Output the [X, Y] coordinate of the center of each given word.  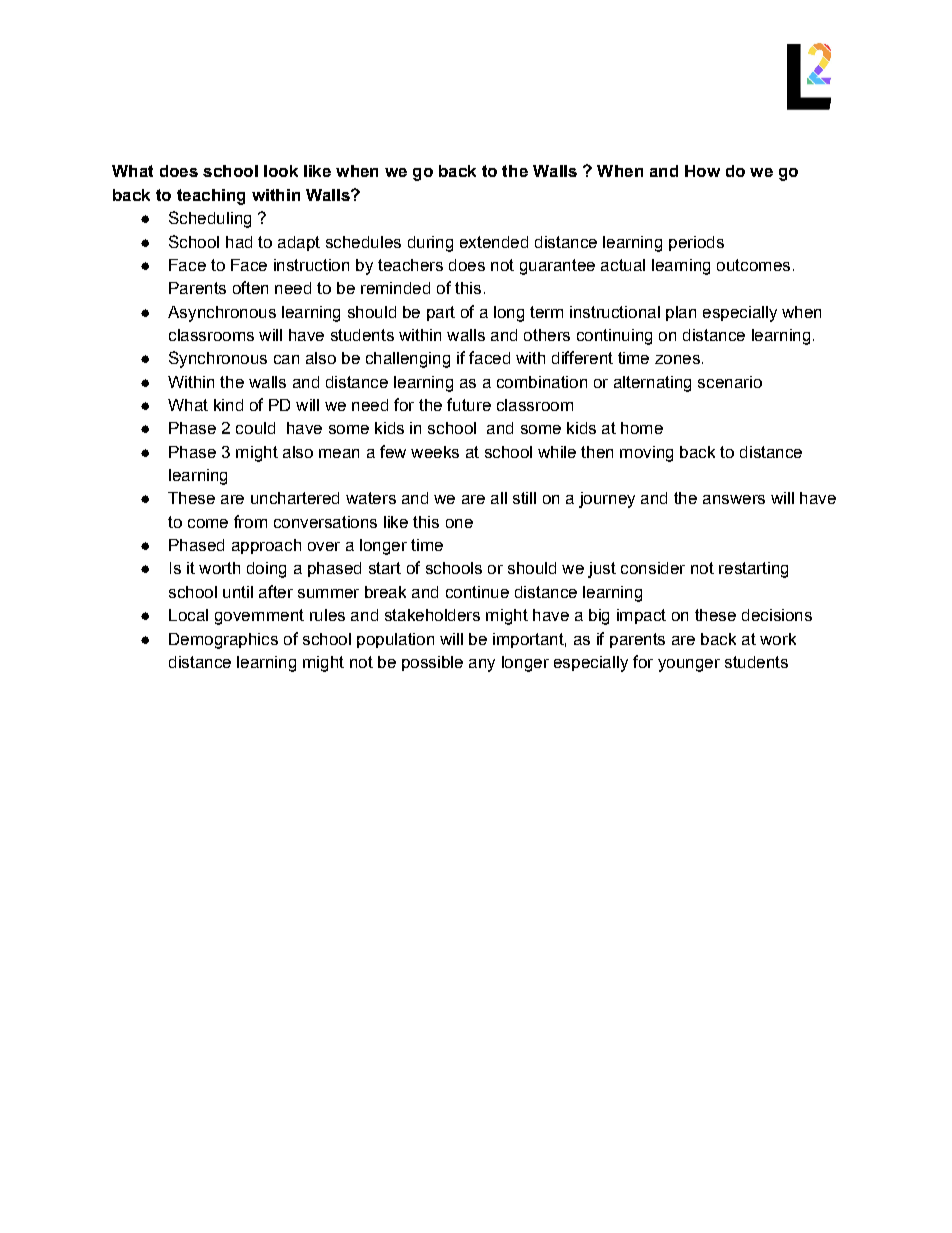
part [441, 313]
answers [734, 499]
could [255, 428]
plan [681, 313]
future [469, 404]
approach [266, 546]
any [482, 665]
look [281, 171]
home [642, 428]
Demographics [223, 641]
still [524, 498]
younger [689, 665]
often [250, 287]
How [702, 171]
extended [494, 242]
